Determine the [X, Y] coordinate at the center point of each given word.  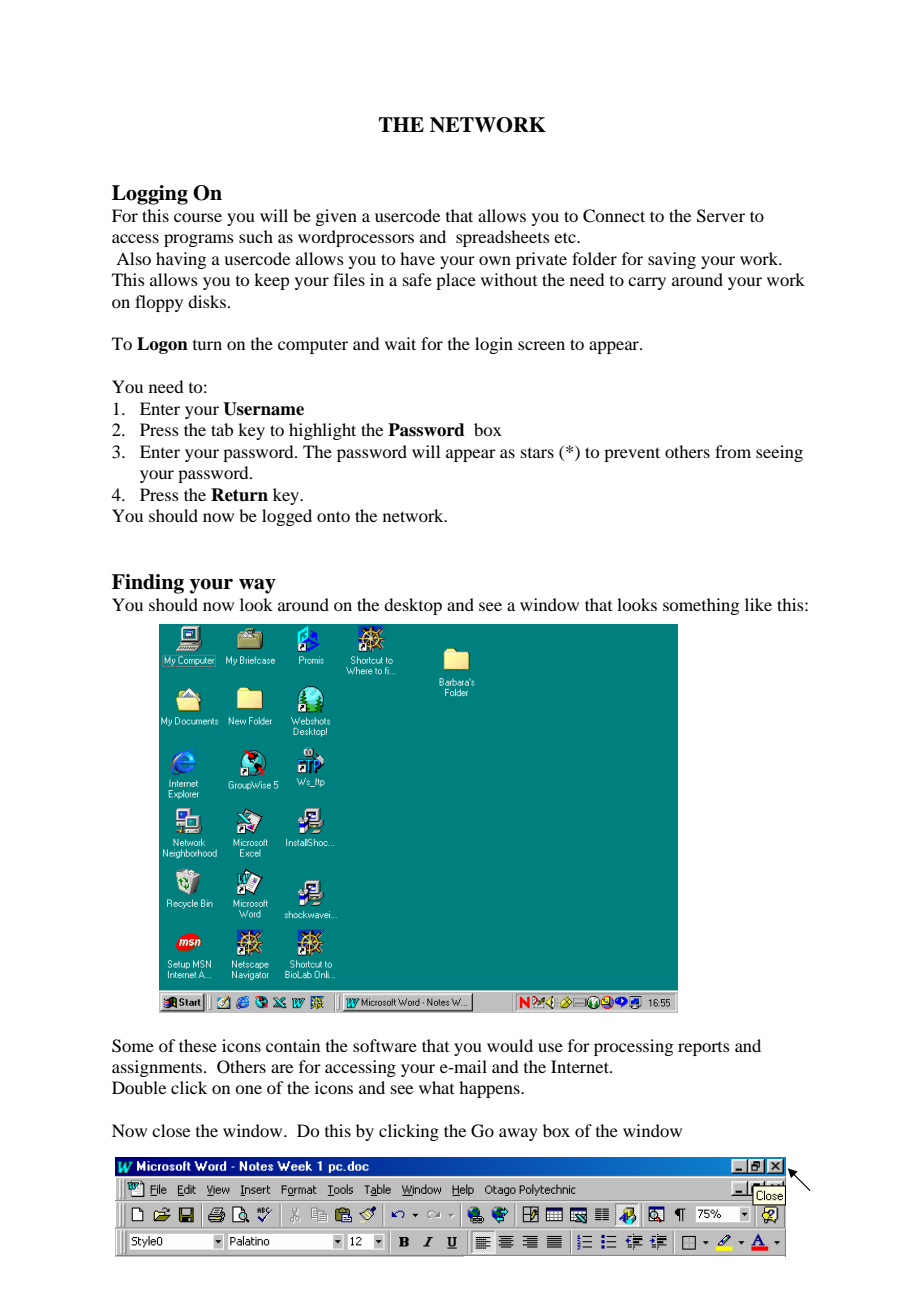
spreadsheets [503, 238]
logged [287, 517]
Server [721, 216]
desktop [413, 606]
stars [537, 453]
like [758, 604]
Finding [148, 584]
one [248, 1089]
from [733, 451]
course [198, 217]
